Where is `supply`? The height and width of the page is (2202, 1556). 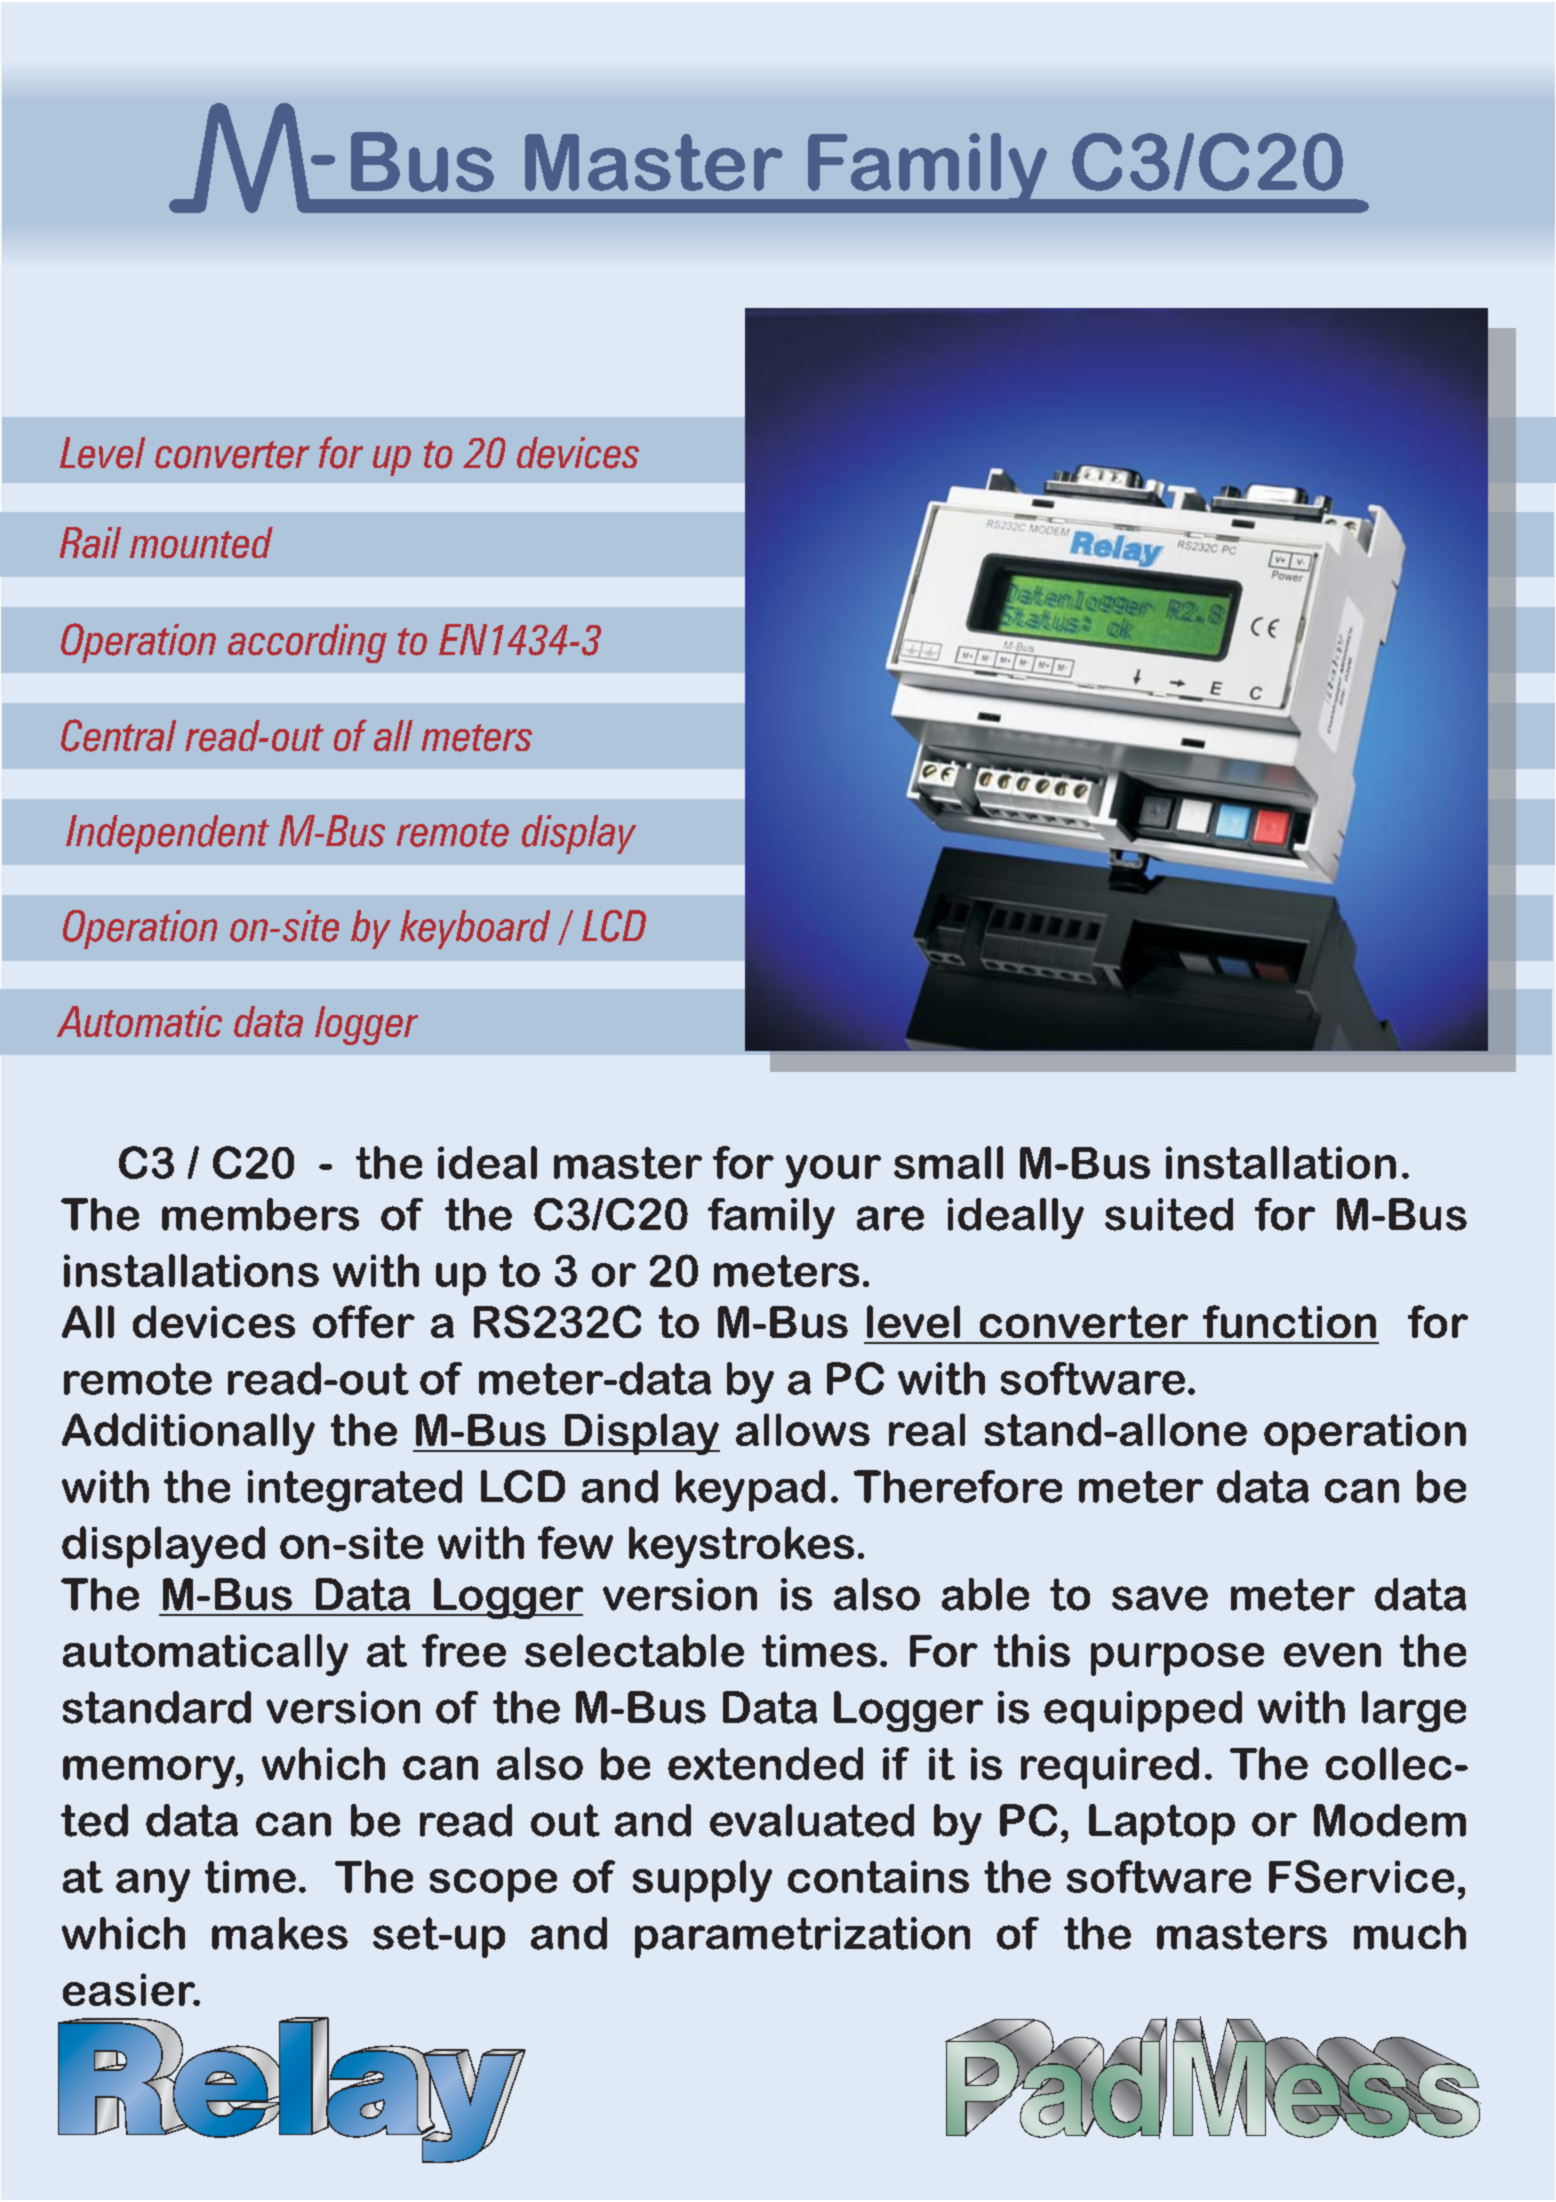
supply is located at coordinates (702, 1881).
